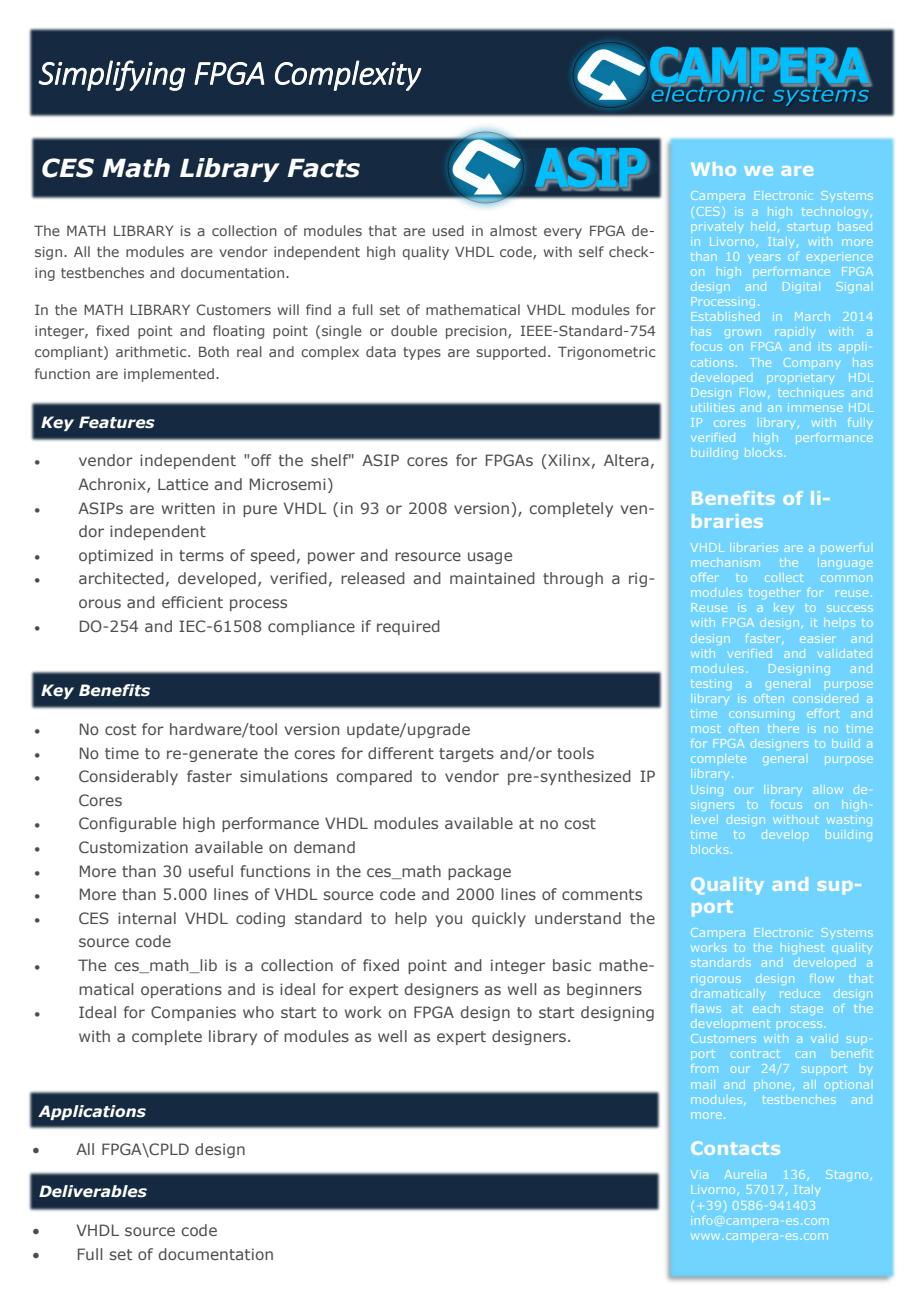 Image resolution: width=924 pixels, height=1308 pixels. I want to click on Using, so click(707, 790).
